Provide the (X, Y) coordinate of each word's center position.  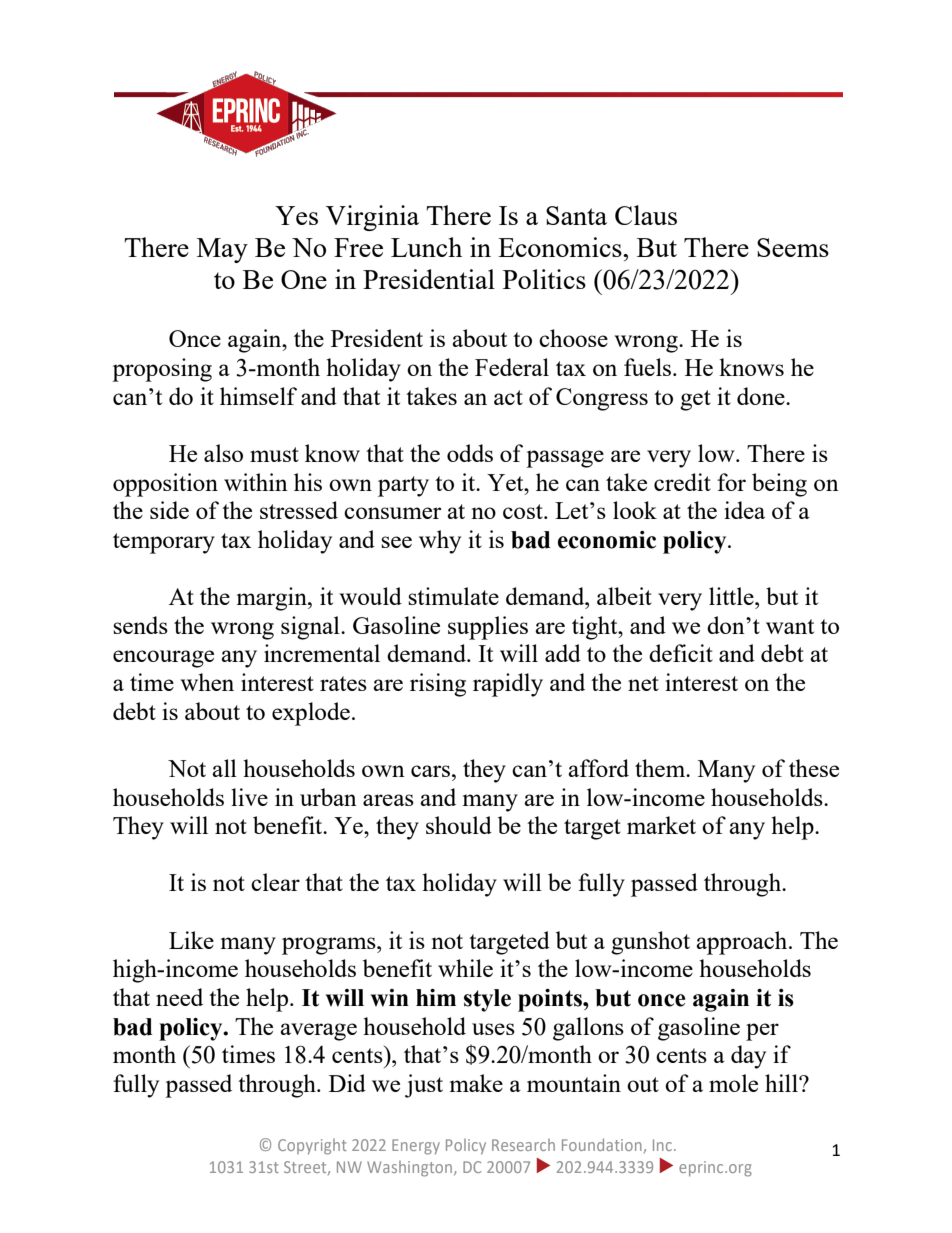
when (207, 682)
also (223, 453)
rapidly (508, 685)
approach (743, 943)
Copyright (312, 1147)
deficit (681, 653)
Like (191, 940)
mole (733, 1083)
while (465, 968)
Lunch (426, 247)
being (779, 485)
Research (523, 1145)
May (222, 250)
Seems (793, 247)
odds (470, 453)
